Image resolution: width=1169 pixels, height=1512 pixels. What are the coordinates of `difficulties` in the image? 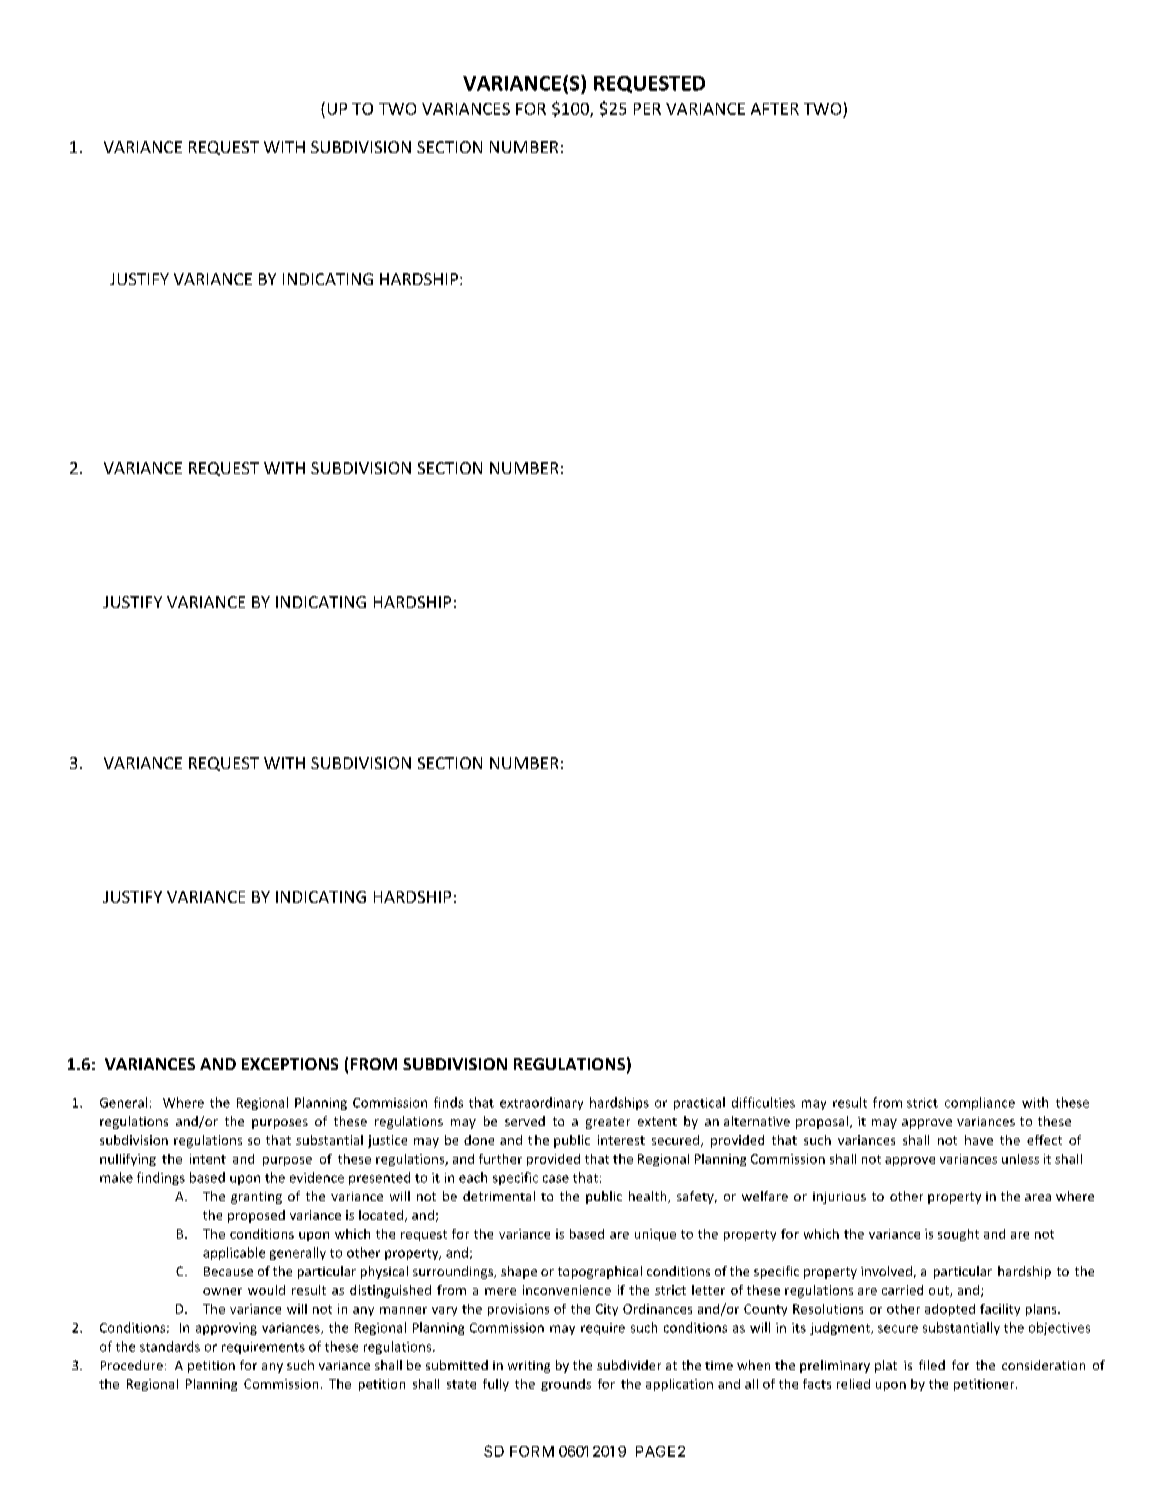 It's located at (763, 1102).
